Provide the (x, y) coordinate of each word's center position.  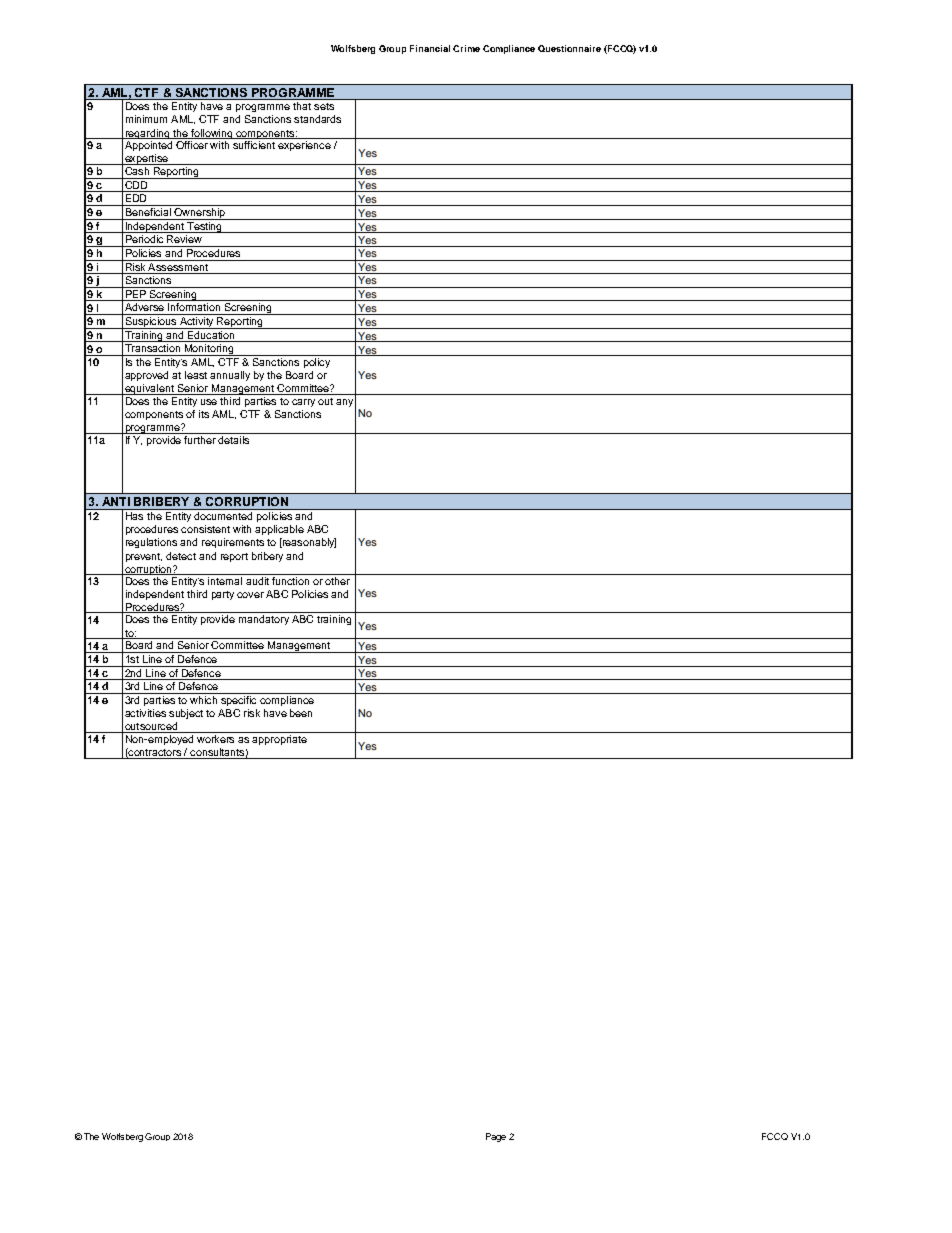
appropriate (279, 738)
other (337, 579)
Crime (466, 48)
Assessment (178, 265)
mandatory (264, 620)
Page (496, 1137)
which (203, 700)
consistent (205, 529)
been (301, 713)
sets (324, 106)
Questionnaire (569, 48)
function (291, 579)
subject (186, 714)
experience (304, 146)
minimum (146, 119)
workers (216, 737)
